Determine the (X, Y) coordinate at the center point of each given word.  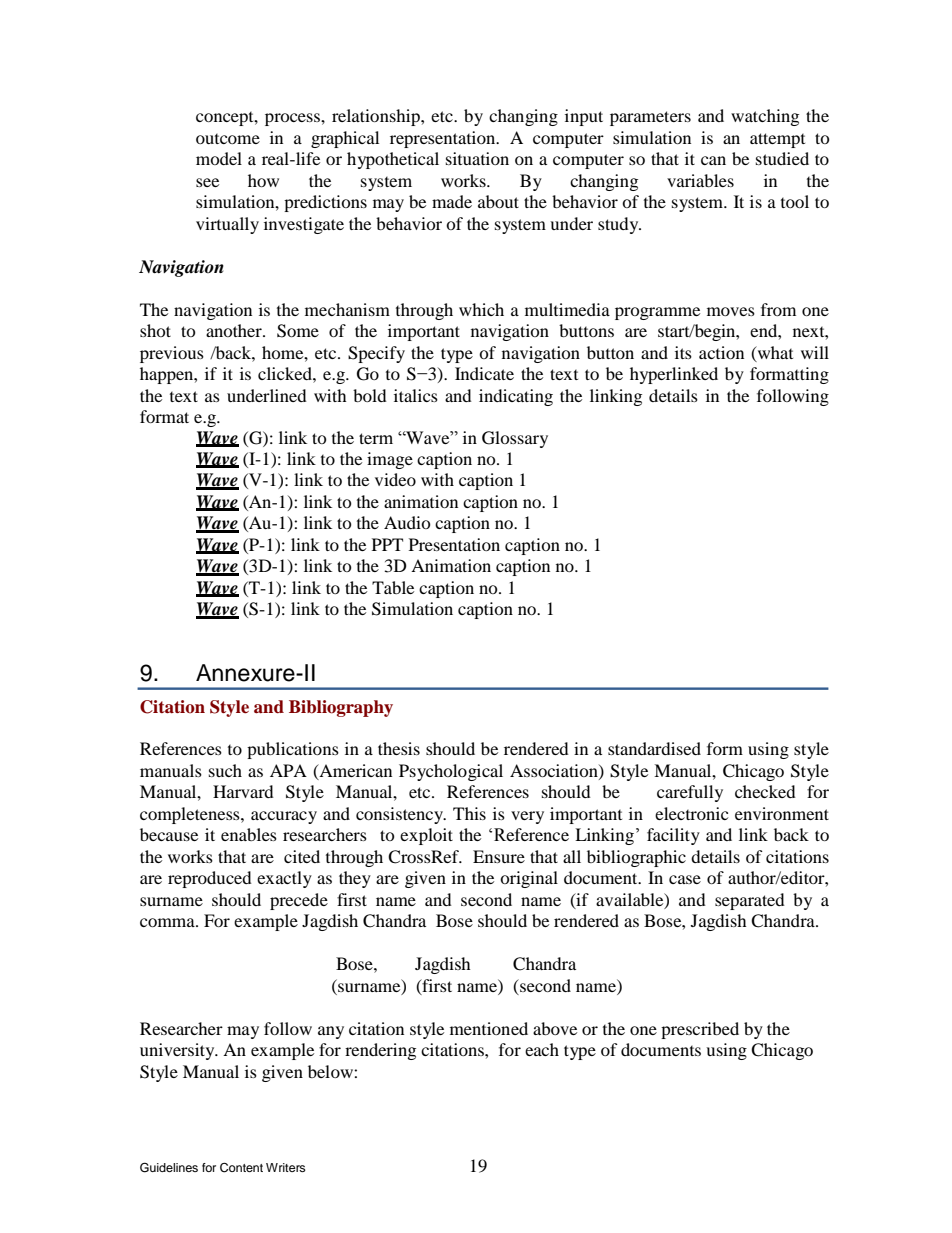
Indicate (484, 373)
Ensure (499, 856)
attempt (777, 140)
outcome (228, 139)
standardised (654, 748)
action (721, 352)
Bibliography (341, 708)
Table (393, 587)
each (542, 1049)
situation (477, 158)
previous (172, 354)
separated (750, 901)
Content (241, 1168)
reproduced (210, 879)
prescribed (700, 1030)
